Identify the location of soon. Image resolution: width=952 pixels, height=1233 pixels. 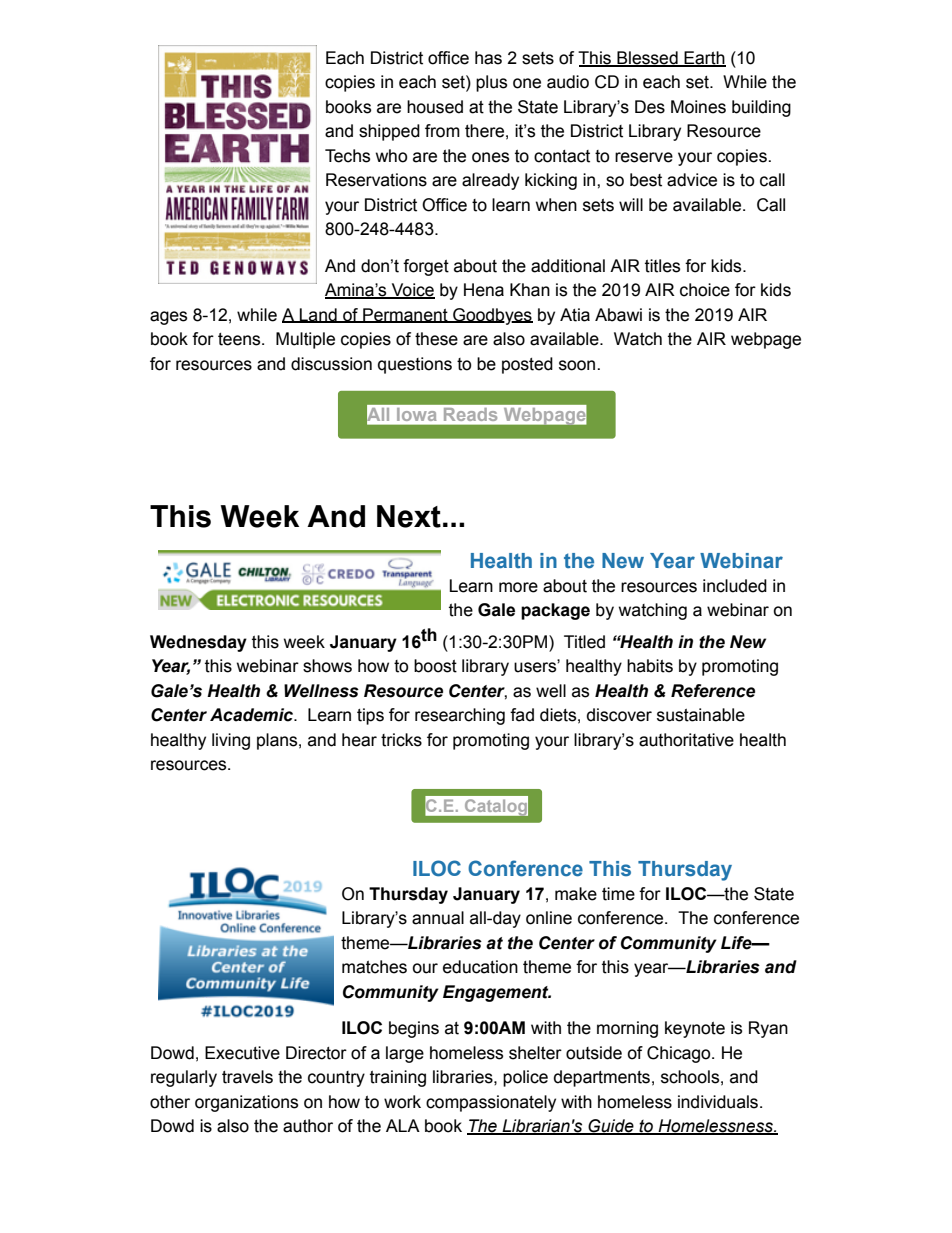
(578, 365).
